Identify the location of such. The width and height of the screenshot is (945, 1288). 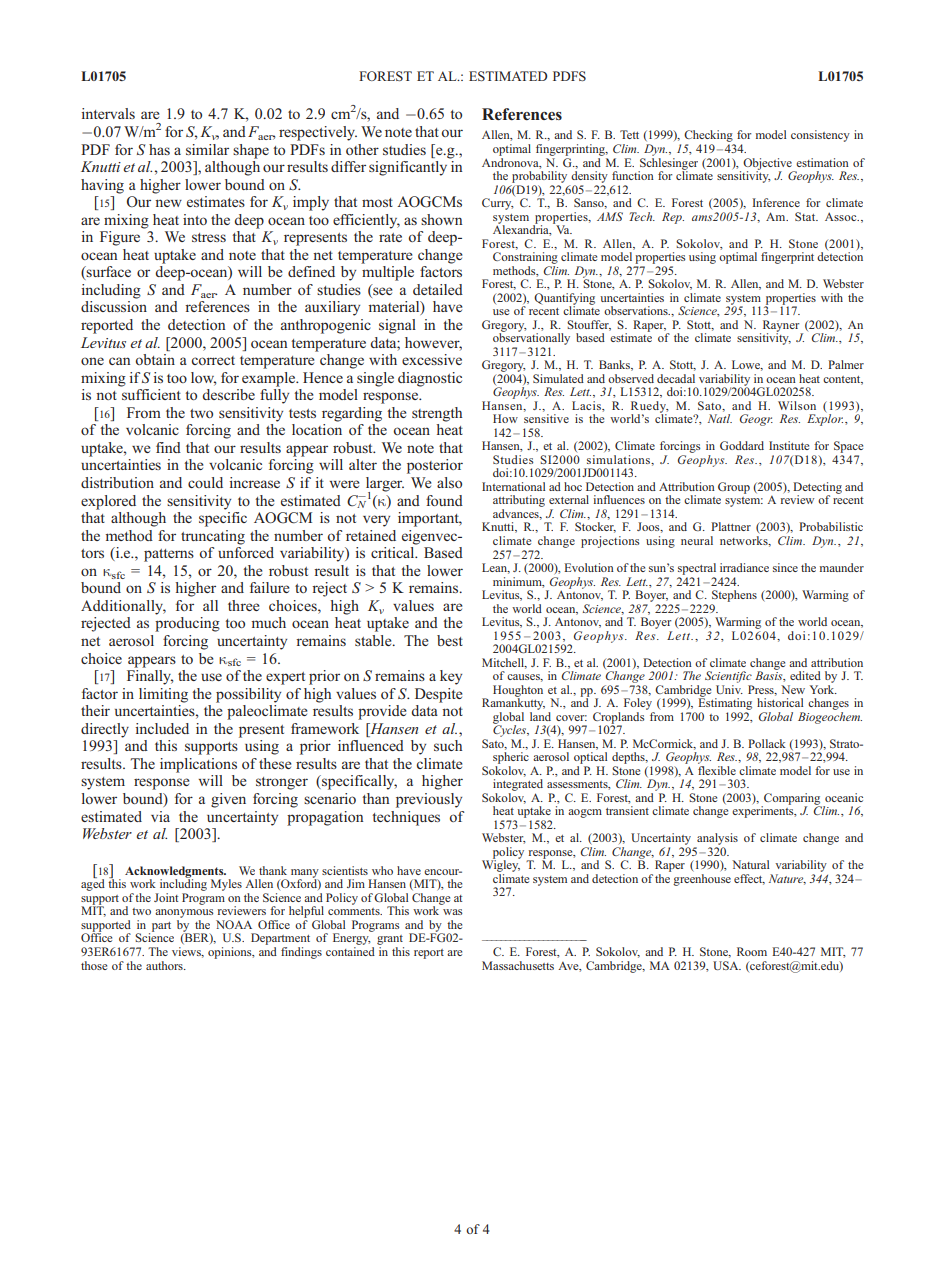
(448, 745).
